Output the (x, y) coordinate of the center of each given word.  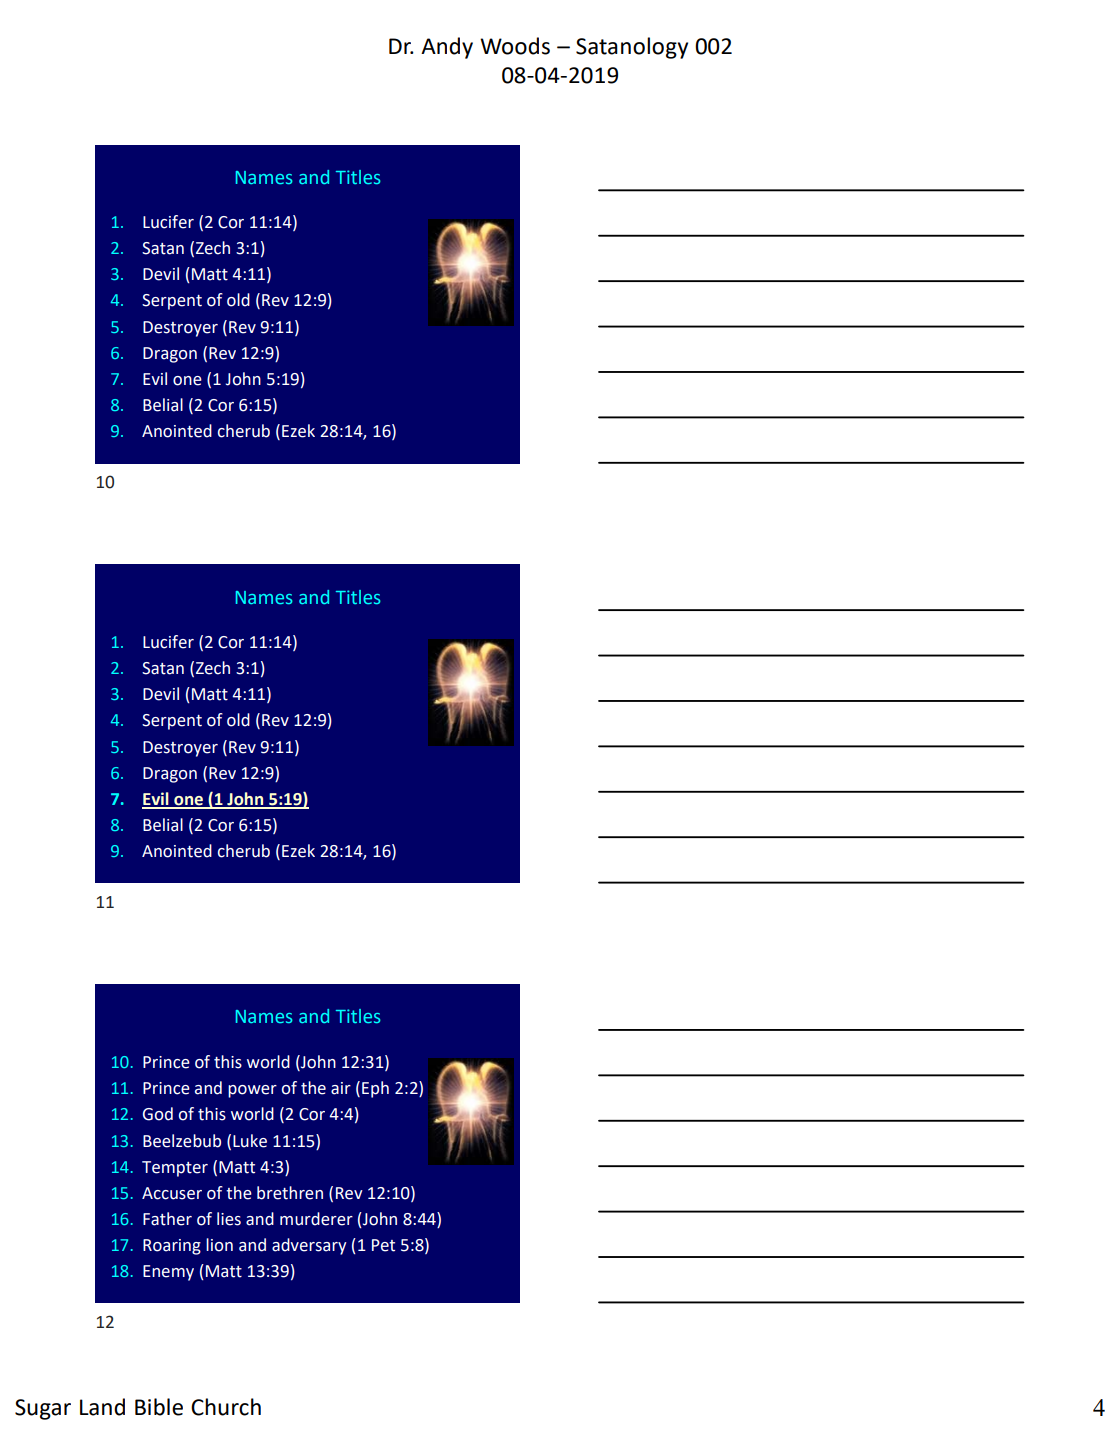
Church (226, 1407)
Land (102, 1407)
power (252, 1091)
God (158, 1114)
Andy (447, 48)
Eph (375, 1089)
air (341, 1088)
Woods (515, 46)
